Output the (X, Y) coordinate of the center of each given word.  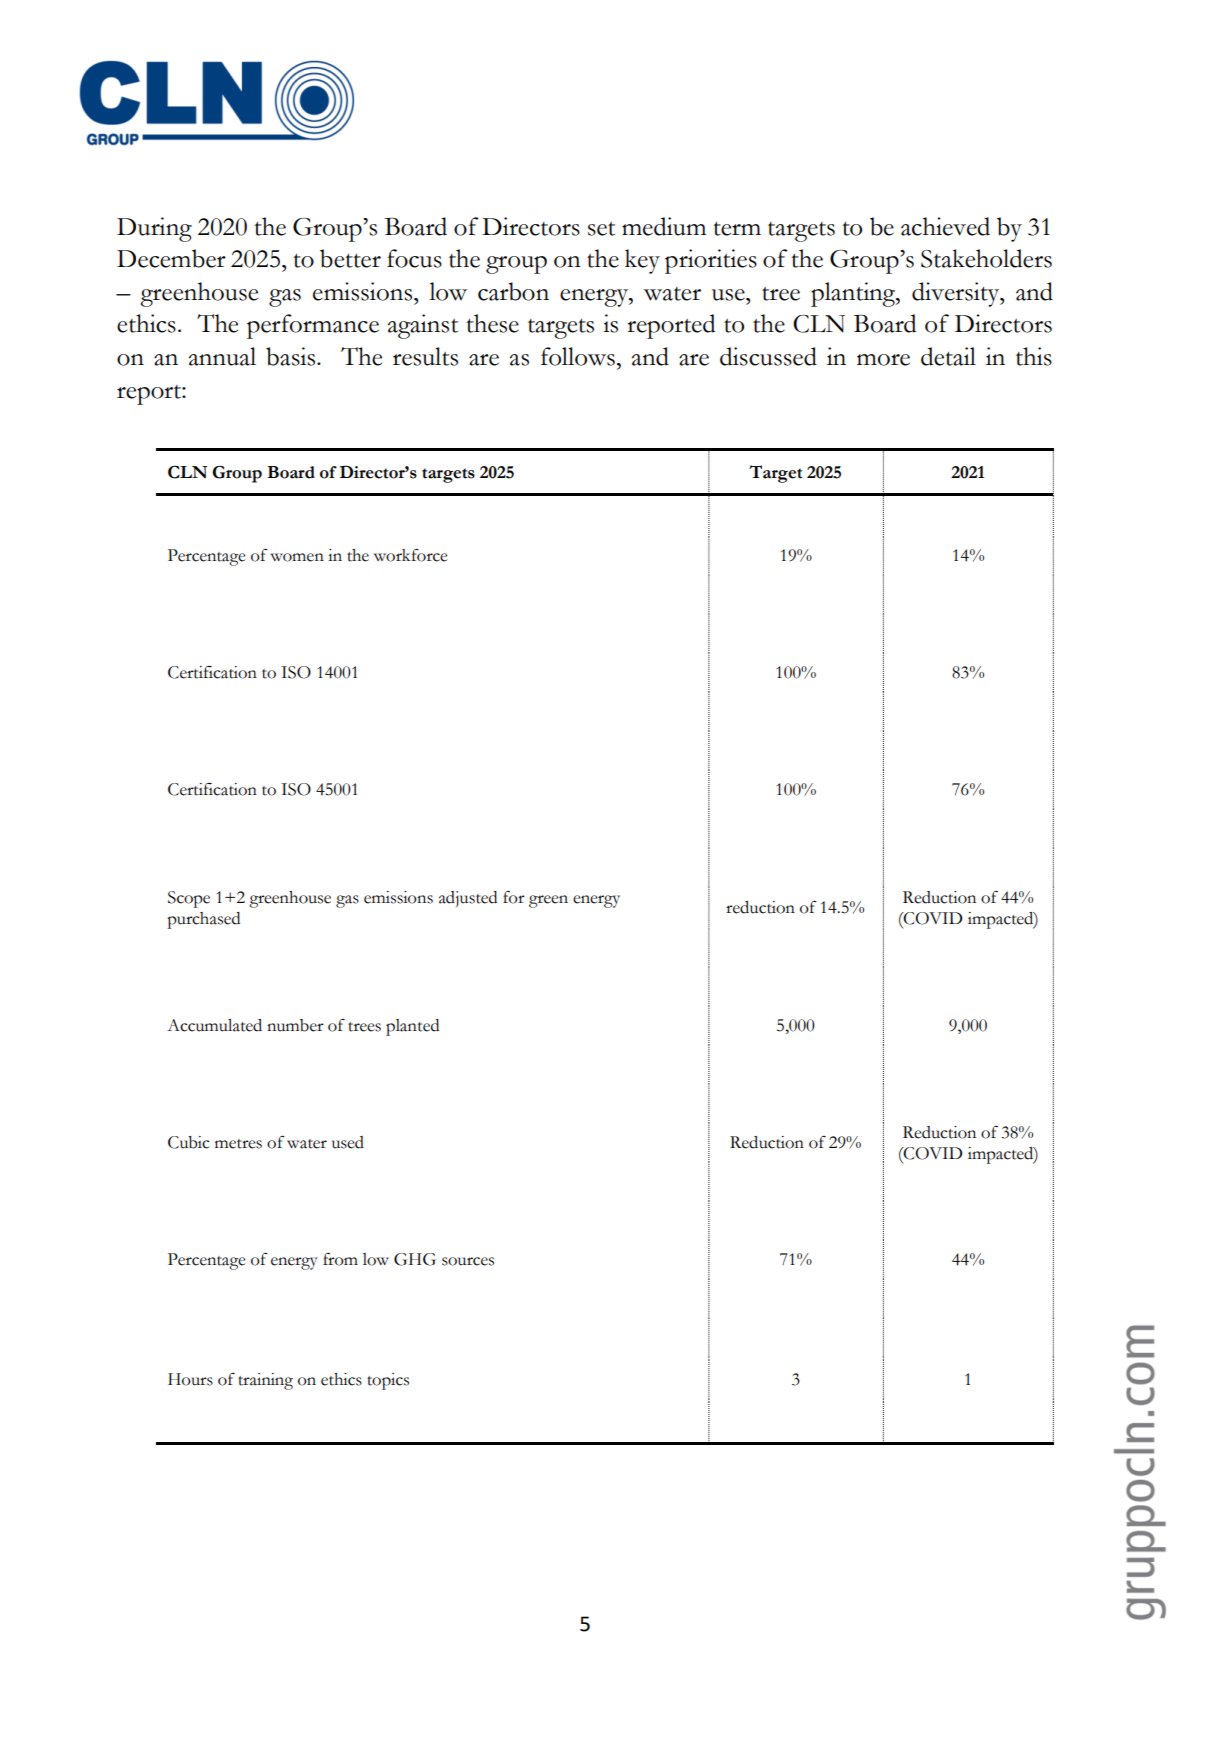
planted (412, 1027)
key (642, 261)
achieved (945, 226)
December (171, 258)
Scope (189, 899)
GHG (415, 1259)
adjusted (468, 899)
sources (468, 1261)
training (265, 1381)
